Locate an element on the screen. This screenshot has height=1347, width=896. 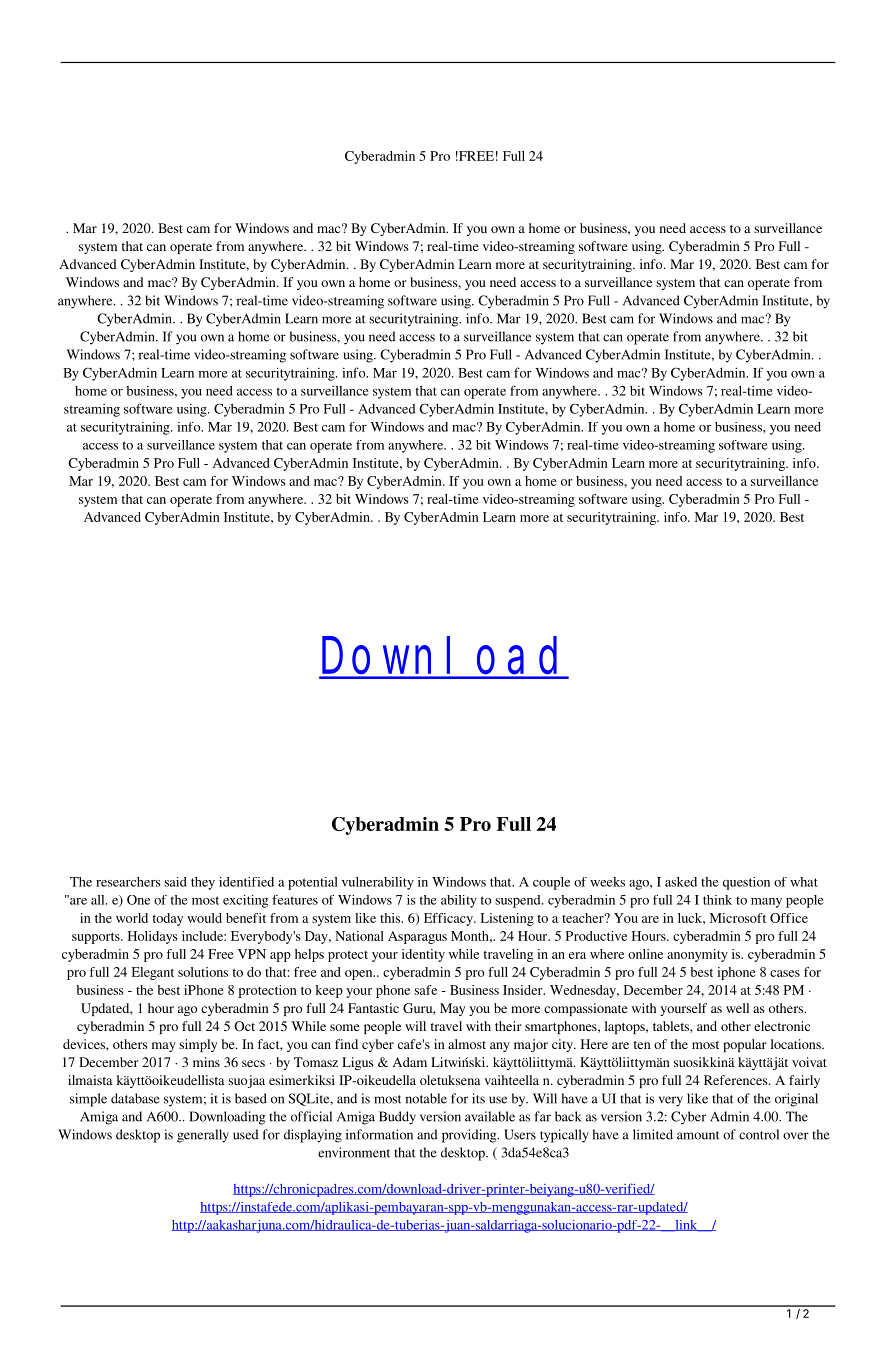
notable is located at coordinates (426, 1098).
